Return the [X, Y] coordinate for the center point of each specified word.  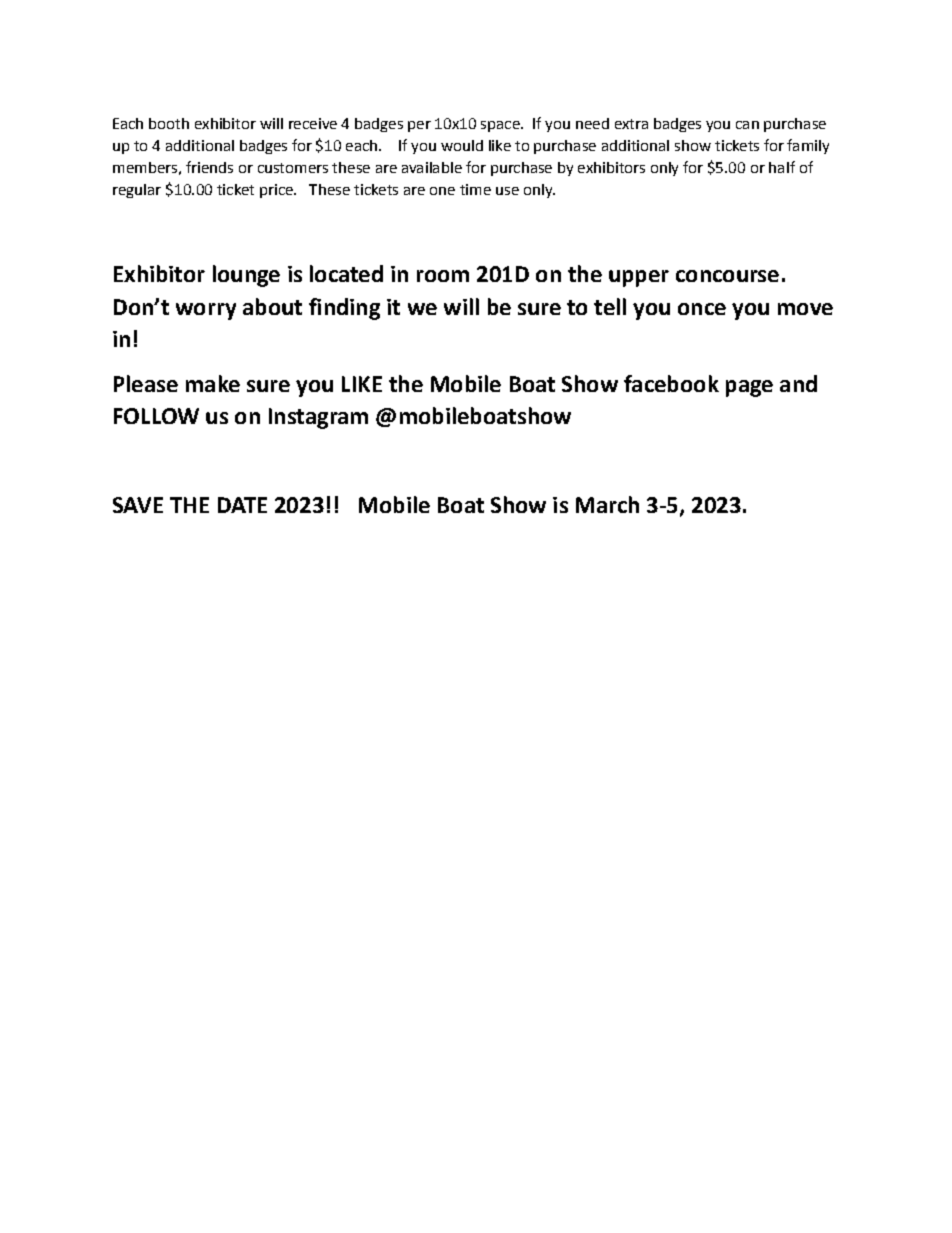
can [747, 125]
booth [169, 123]
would [462, 145]
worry [206, 311]
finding [344, 309]
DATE [242, 505]
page [749, 388]
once [702, 309]
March [607, 504]
